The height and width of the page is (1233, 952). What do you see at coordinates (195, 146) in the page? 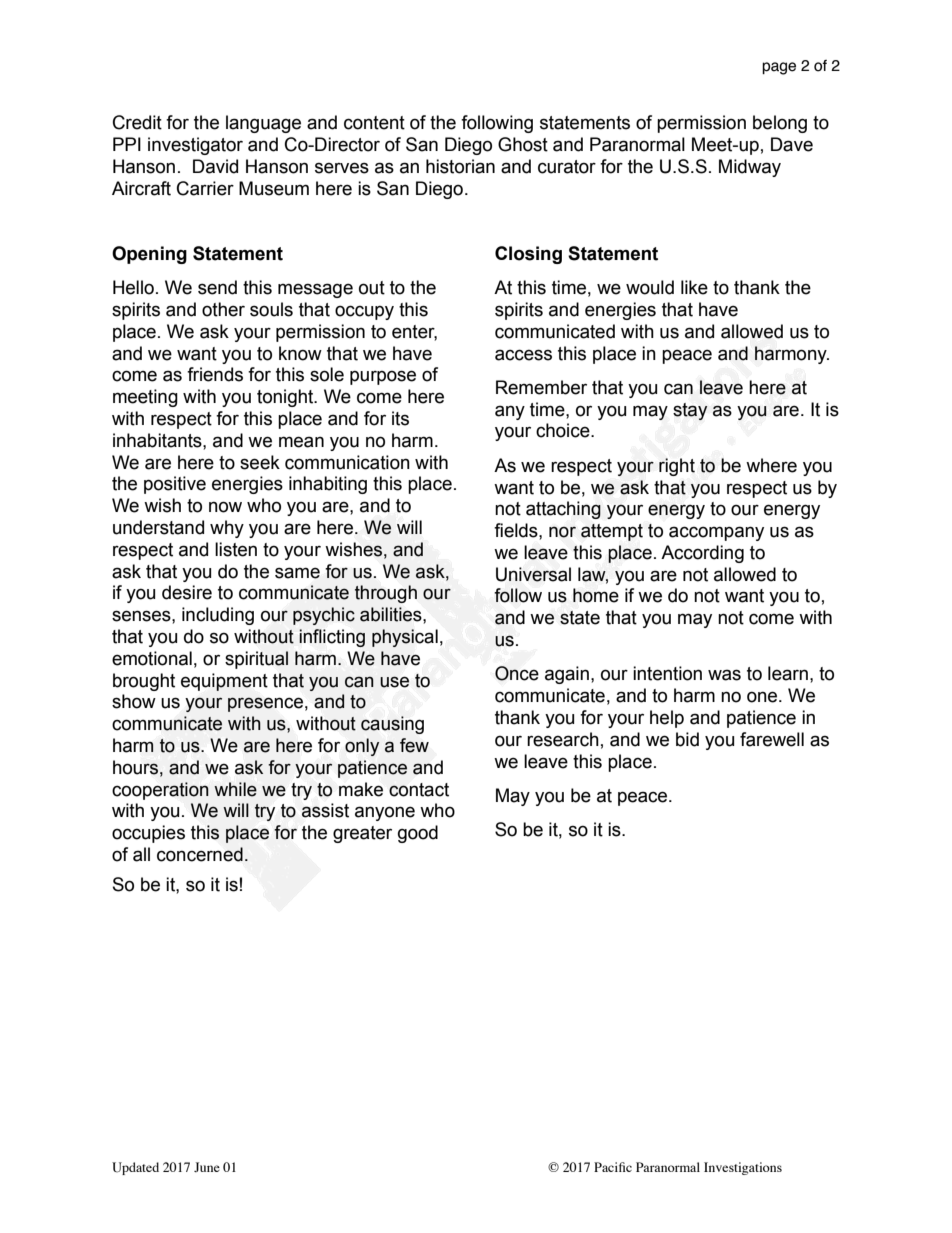
I see `investigator` at bounding box center [195, 146].
